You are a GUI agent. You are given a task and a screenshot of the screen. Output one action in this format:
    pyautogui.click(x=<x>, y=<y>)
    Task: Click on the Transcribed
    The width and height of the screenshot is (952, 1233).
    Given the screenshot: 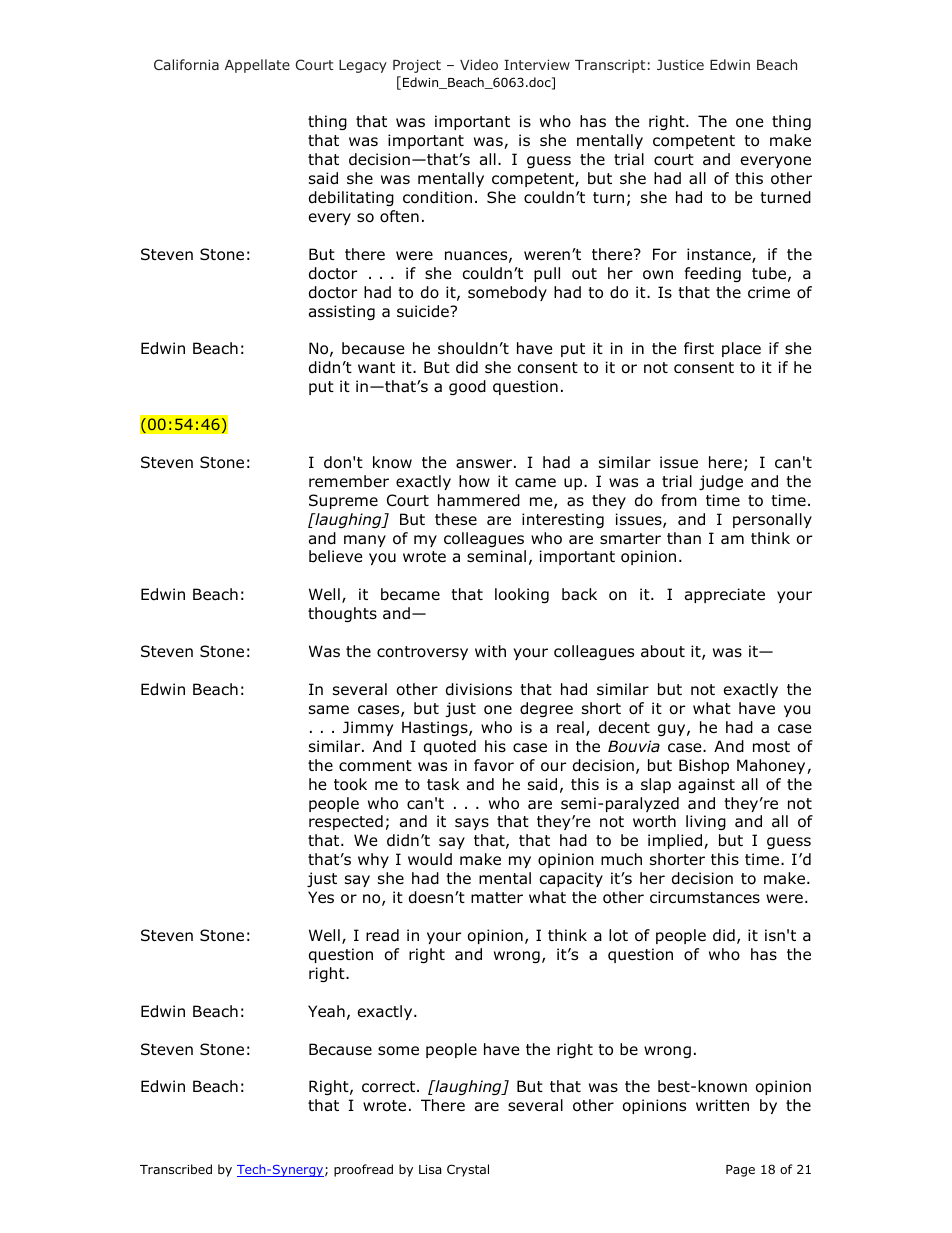 What is the action you would take?
    pyautogui.click(x=176, y=1169)
